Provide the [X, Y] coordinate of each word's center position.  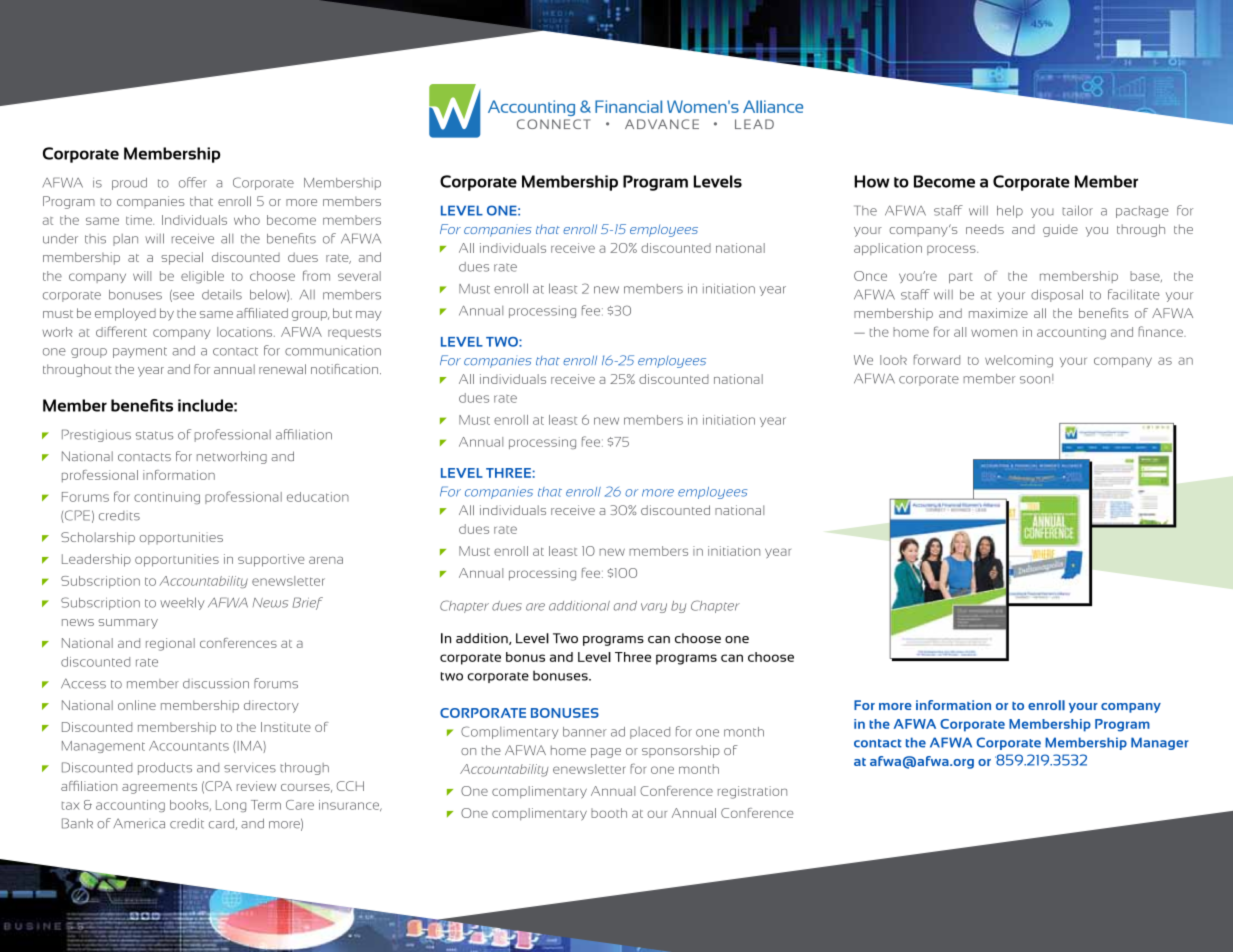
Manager [1160, 743]
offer [193, 182]
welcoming [1019, 361]
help [1010, 211]
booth [609, 813]
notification [346, 369]
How [871, 181]
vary [654, 608]
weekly [182, 603]
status [154, 435]
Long [231, 806]
